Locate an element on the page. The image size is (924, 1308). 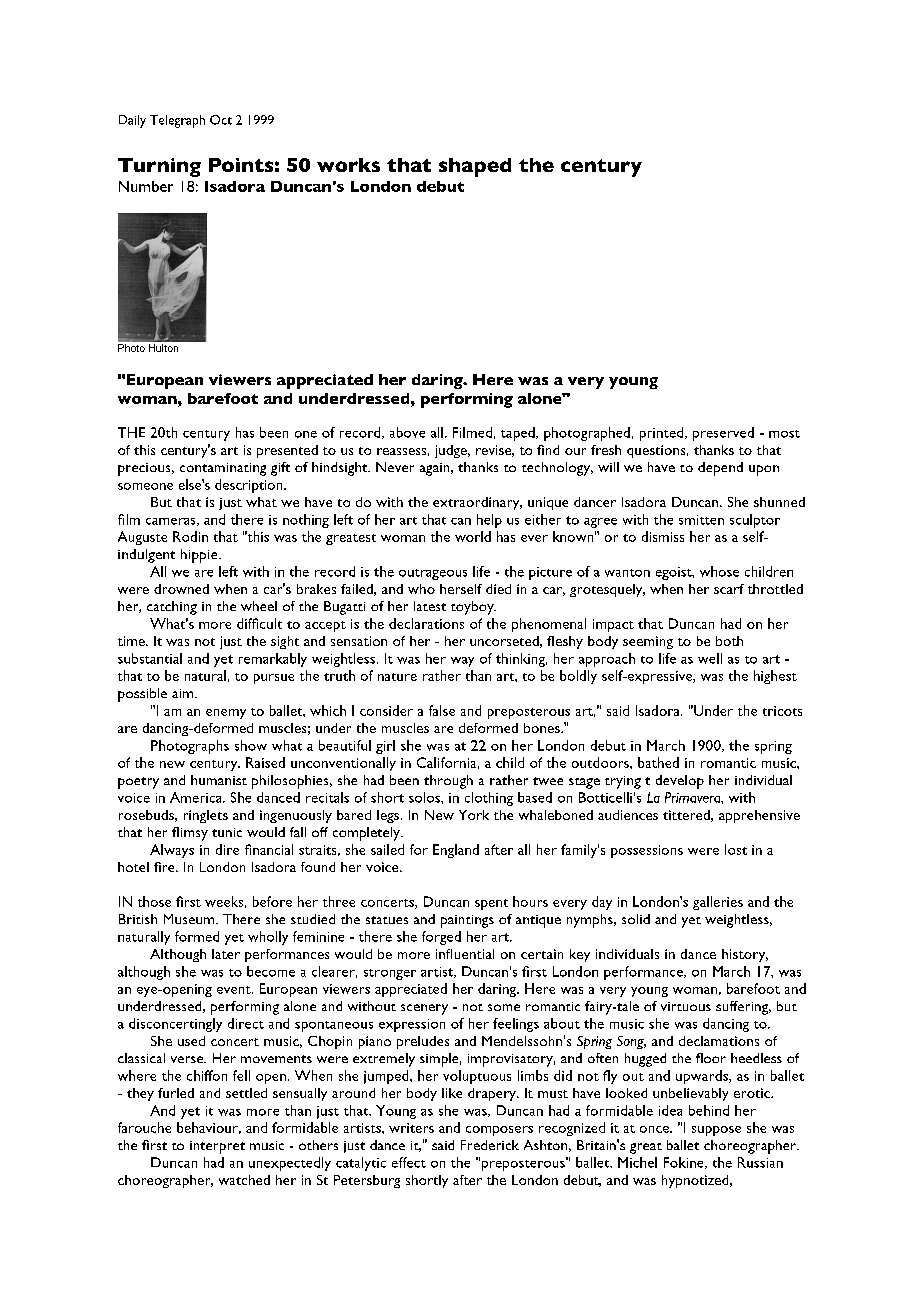
suppose is located at coordinates (716, 1131).
